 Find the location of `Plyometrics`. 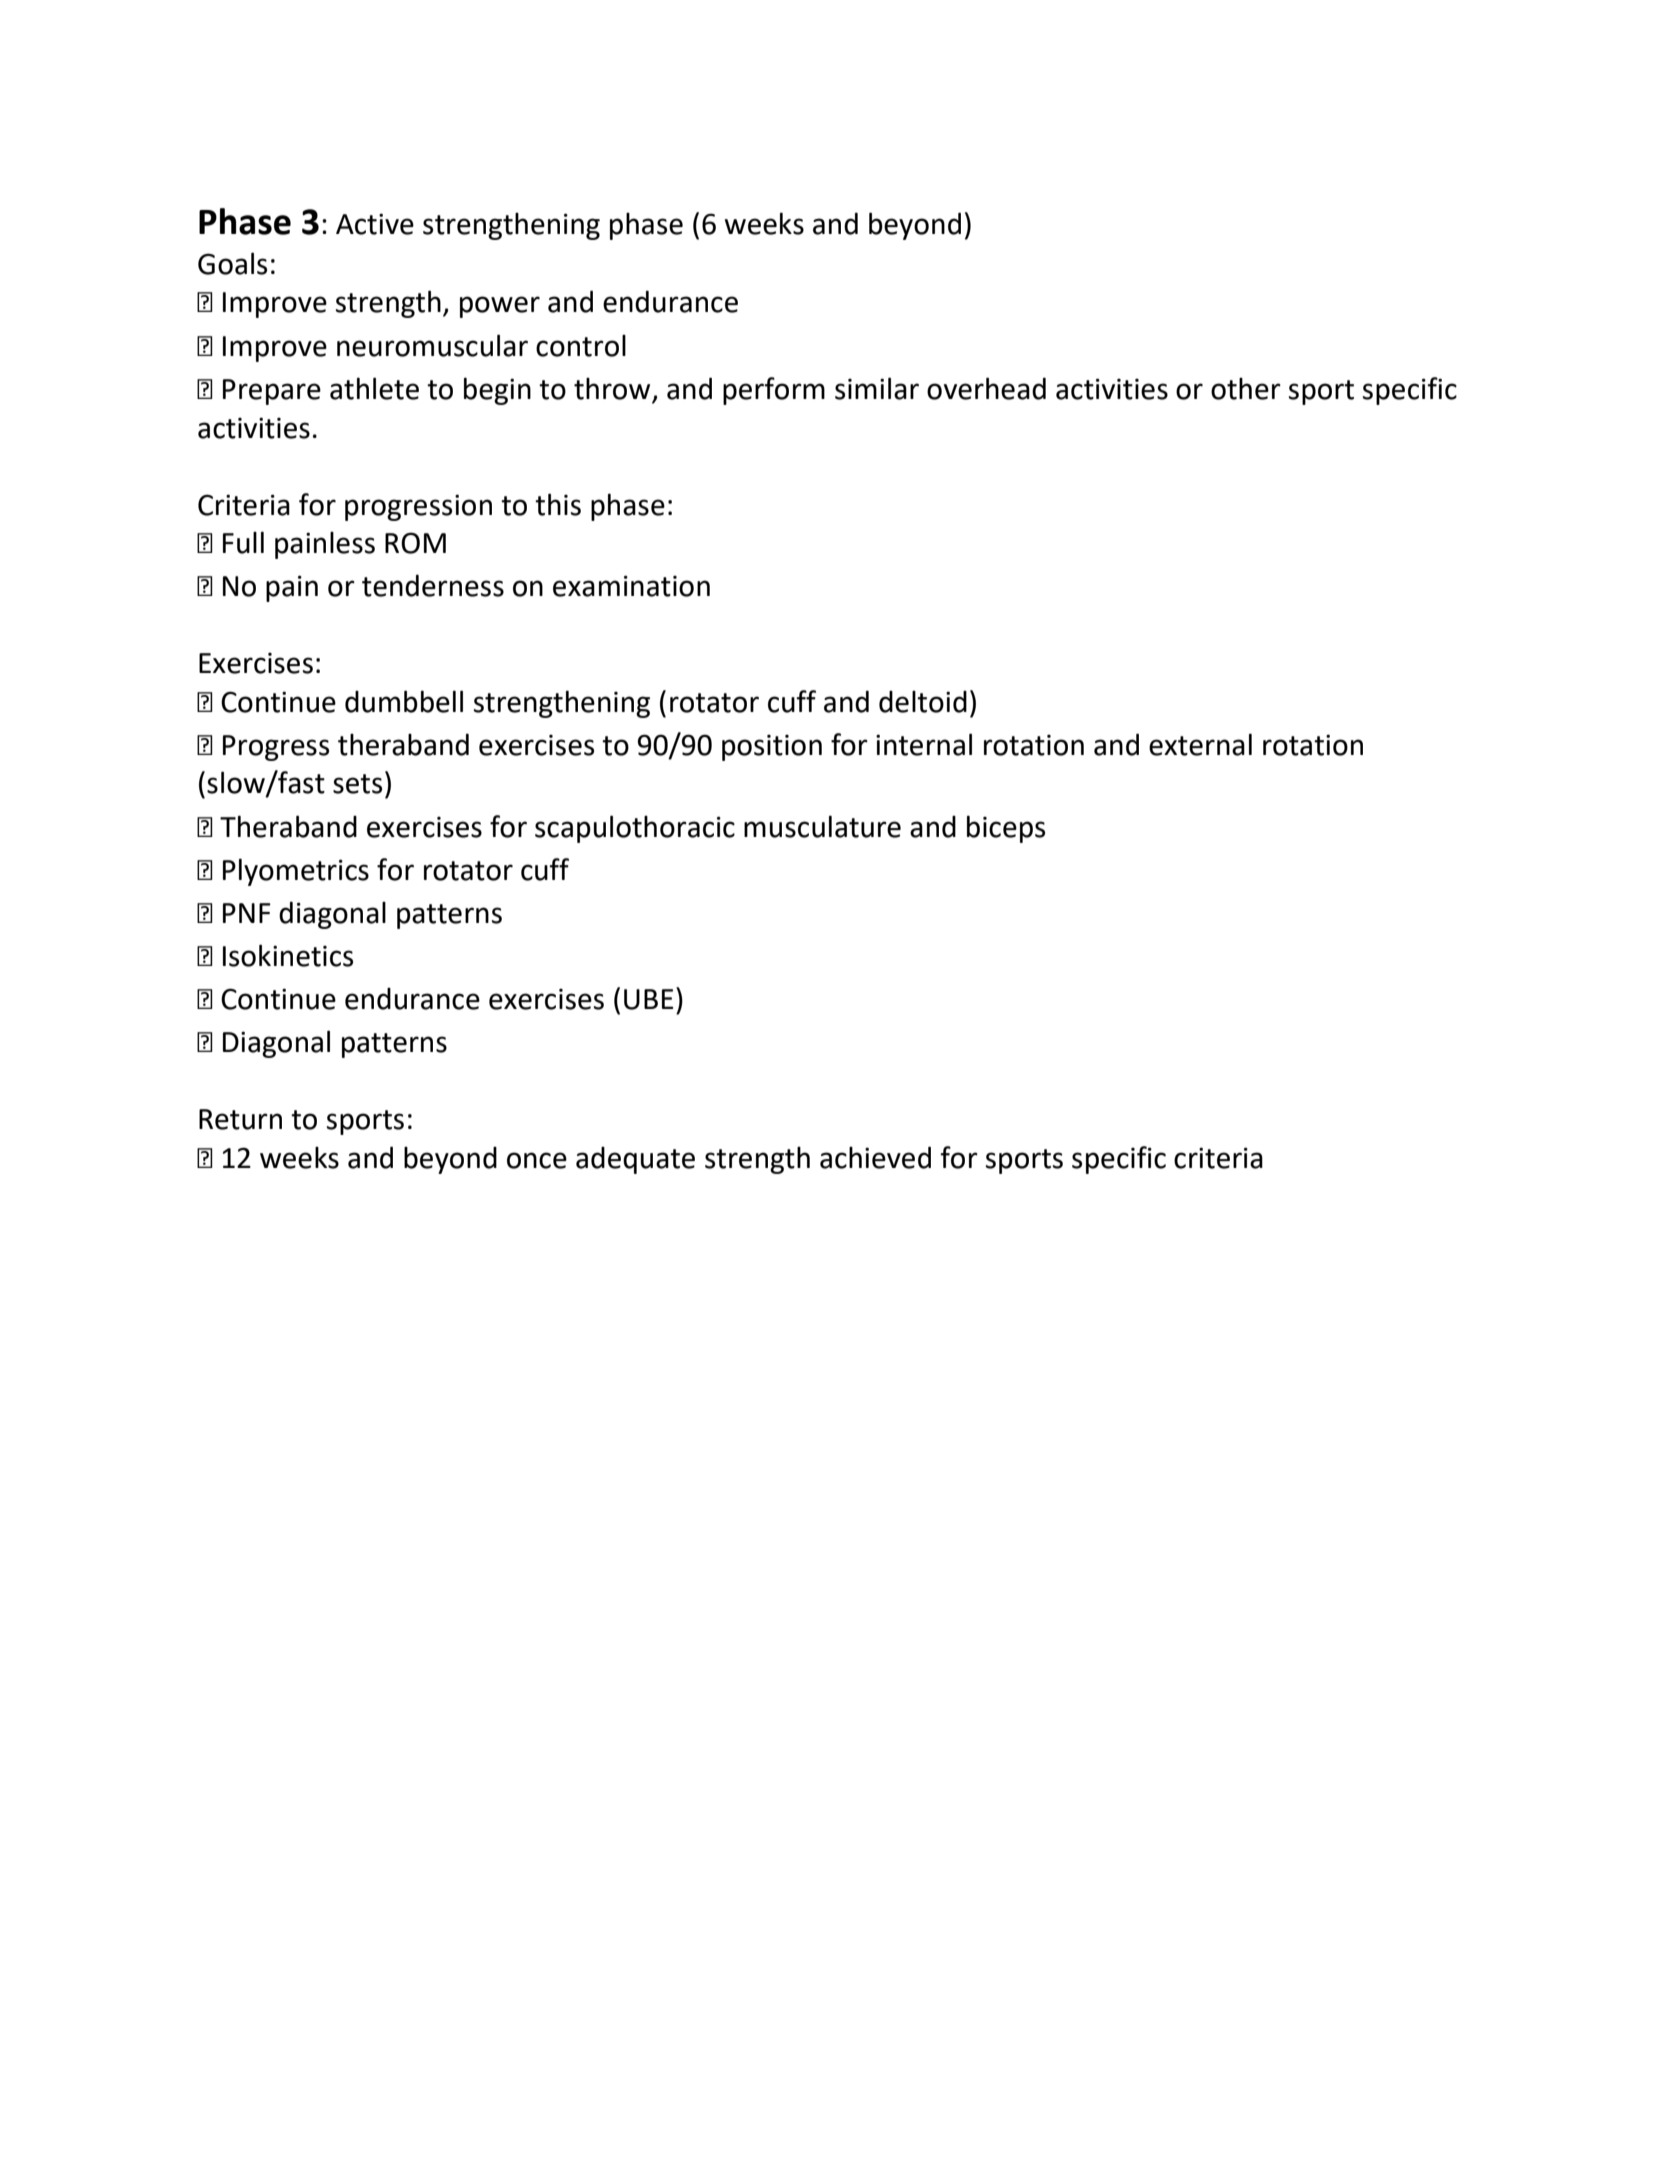

Plyometrics is located at coordinates (296, 872).
